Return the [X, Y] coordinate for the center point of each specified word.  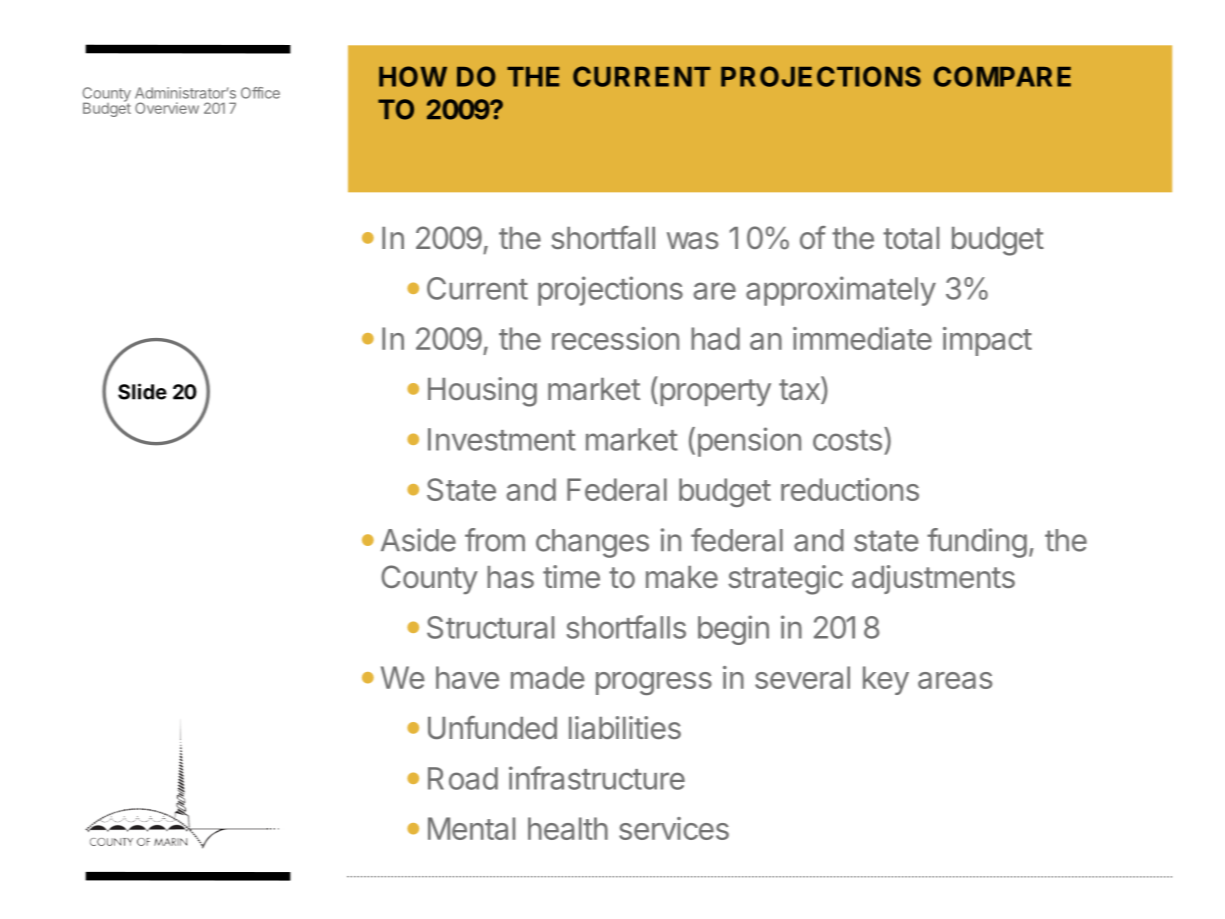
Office [260, 93]
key [886, 680]
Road [463, 778]
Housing [482, 392]
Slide [142, 391]
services [674, 828]
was [692, 240]
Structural [490, 627]
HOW [413, 76]
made [548, 677]
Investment [502, 439]
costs [847, 440]
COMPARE [1002, 76]
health [568, 828]
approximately [841, 291]
